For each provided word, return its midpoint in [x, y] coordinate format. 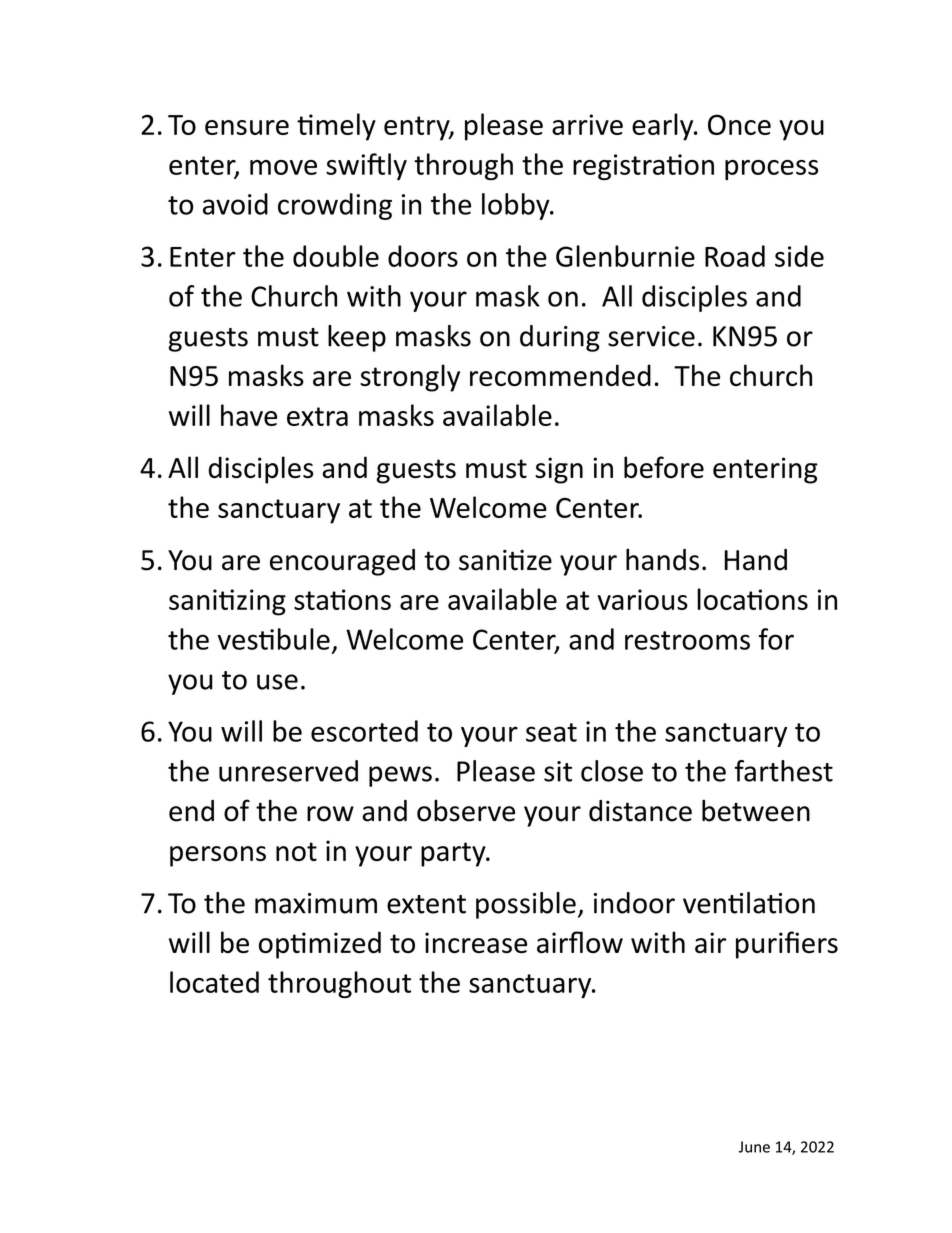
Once [739, 124]
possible [526, 905]
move [283, 167]
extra [317, 416]
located [214, 982]
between [756, 810]
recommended [560, 375]
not [296, 851]
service [651, 336]
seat [551, 732]
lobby [517, 206]
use [277, 682]
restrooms [687, 640]
